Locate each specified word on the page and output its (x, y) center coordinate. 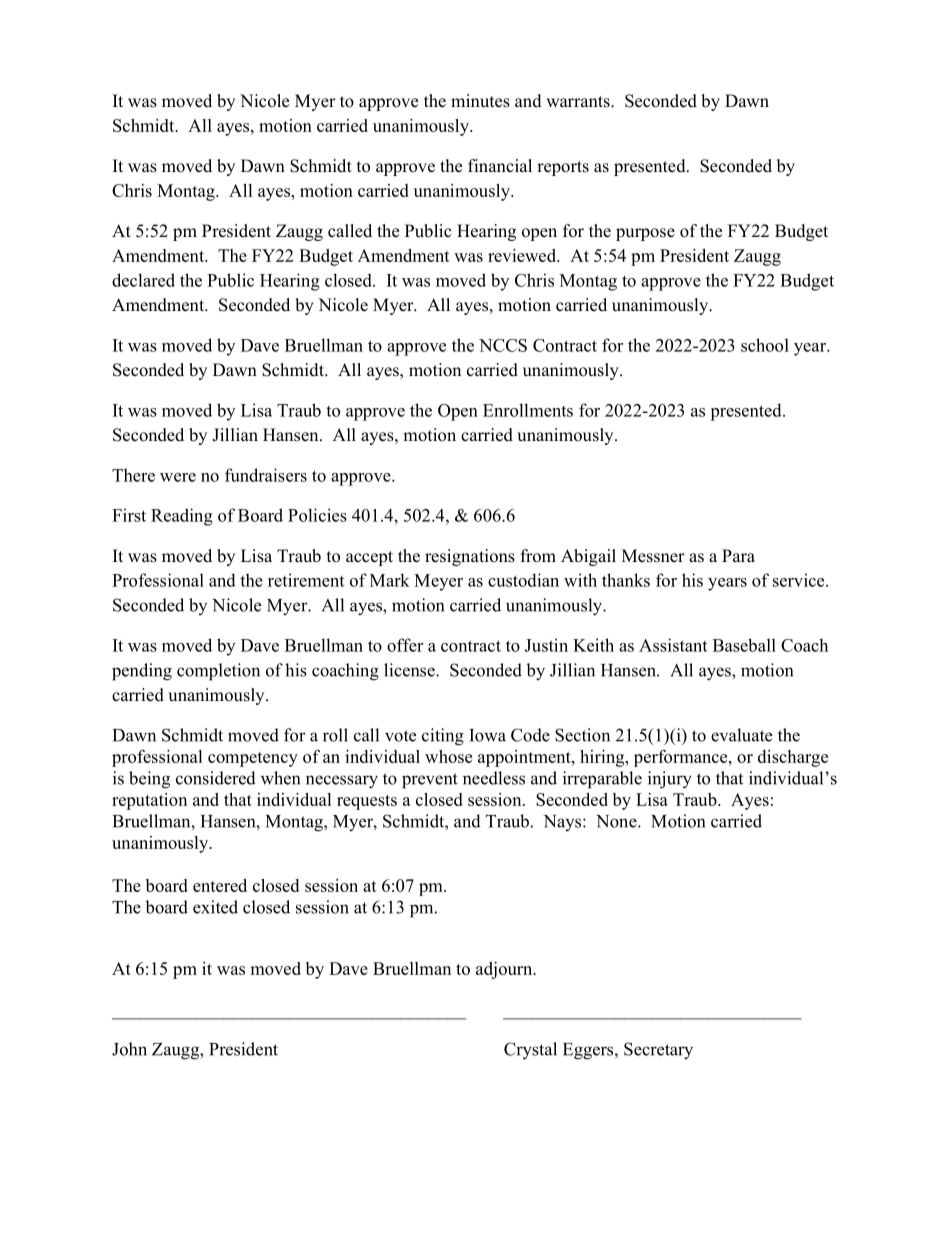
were (178, 477)
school (765, 345)
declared (143, 280)
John (129, 1049)
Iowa (487, 735)
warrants (579, 102)
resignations (470, 557)
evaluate (741, 735)
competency (253, 759)
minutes (480, 101)
